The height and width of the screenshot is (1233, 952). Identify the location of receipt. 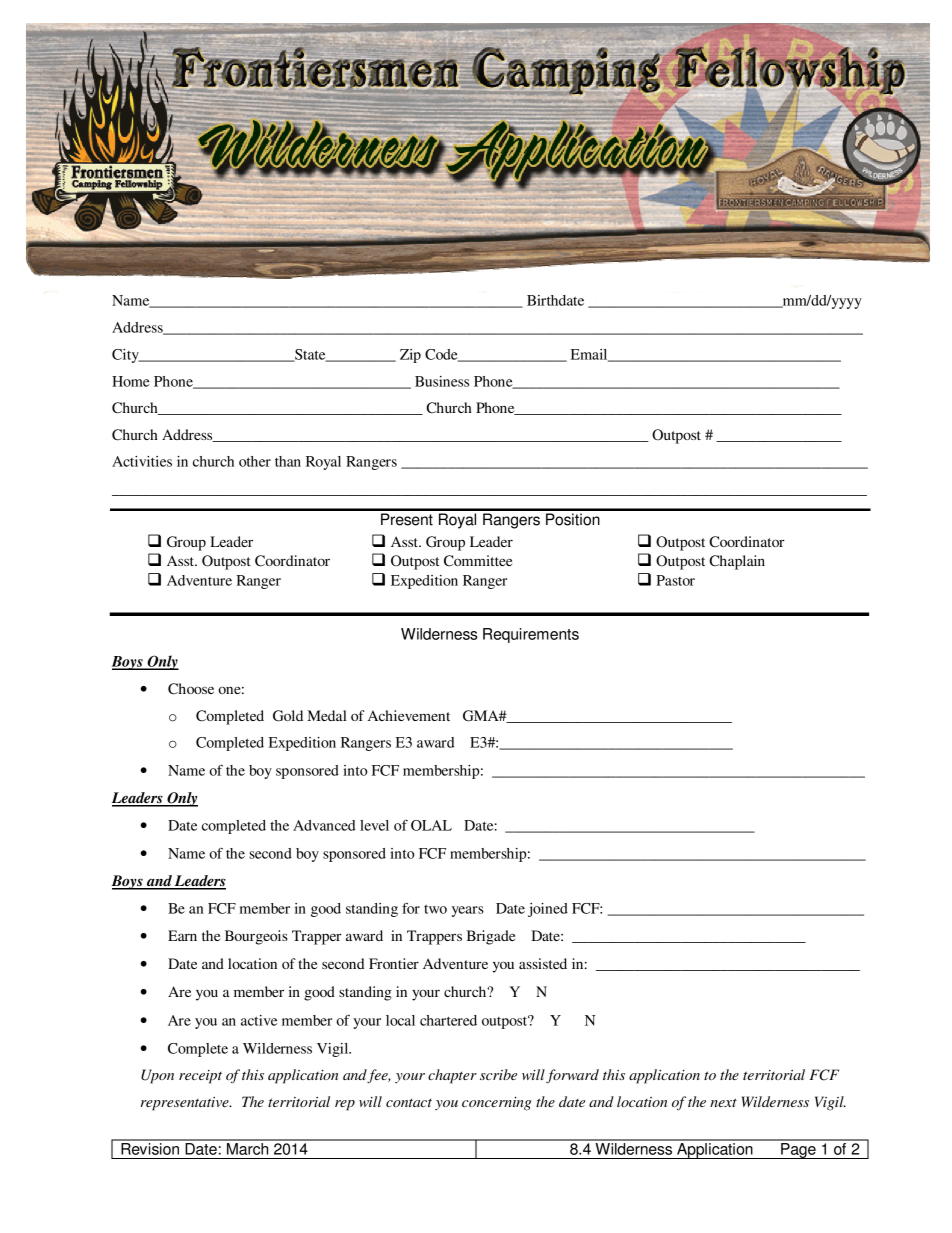
(200, 1077).
